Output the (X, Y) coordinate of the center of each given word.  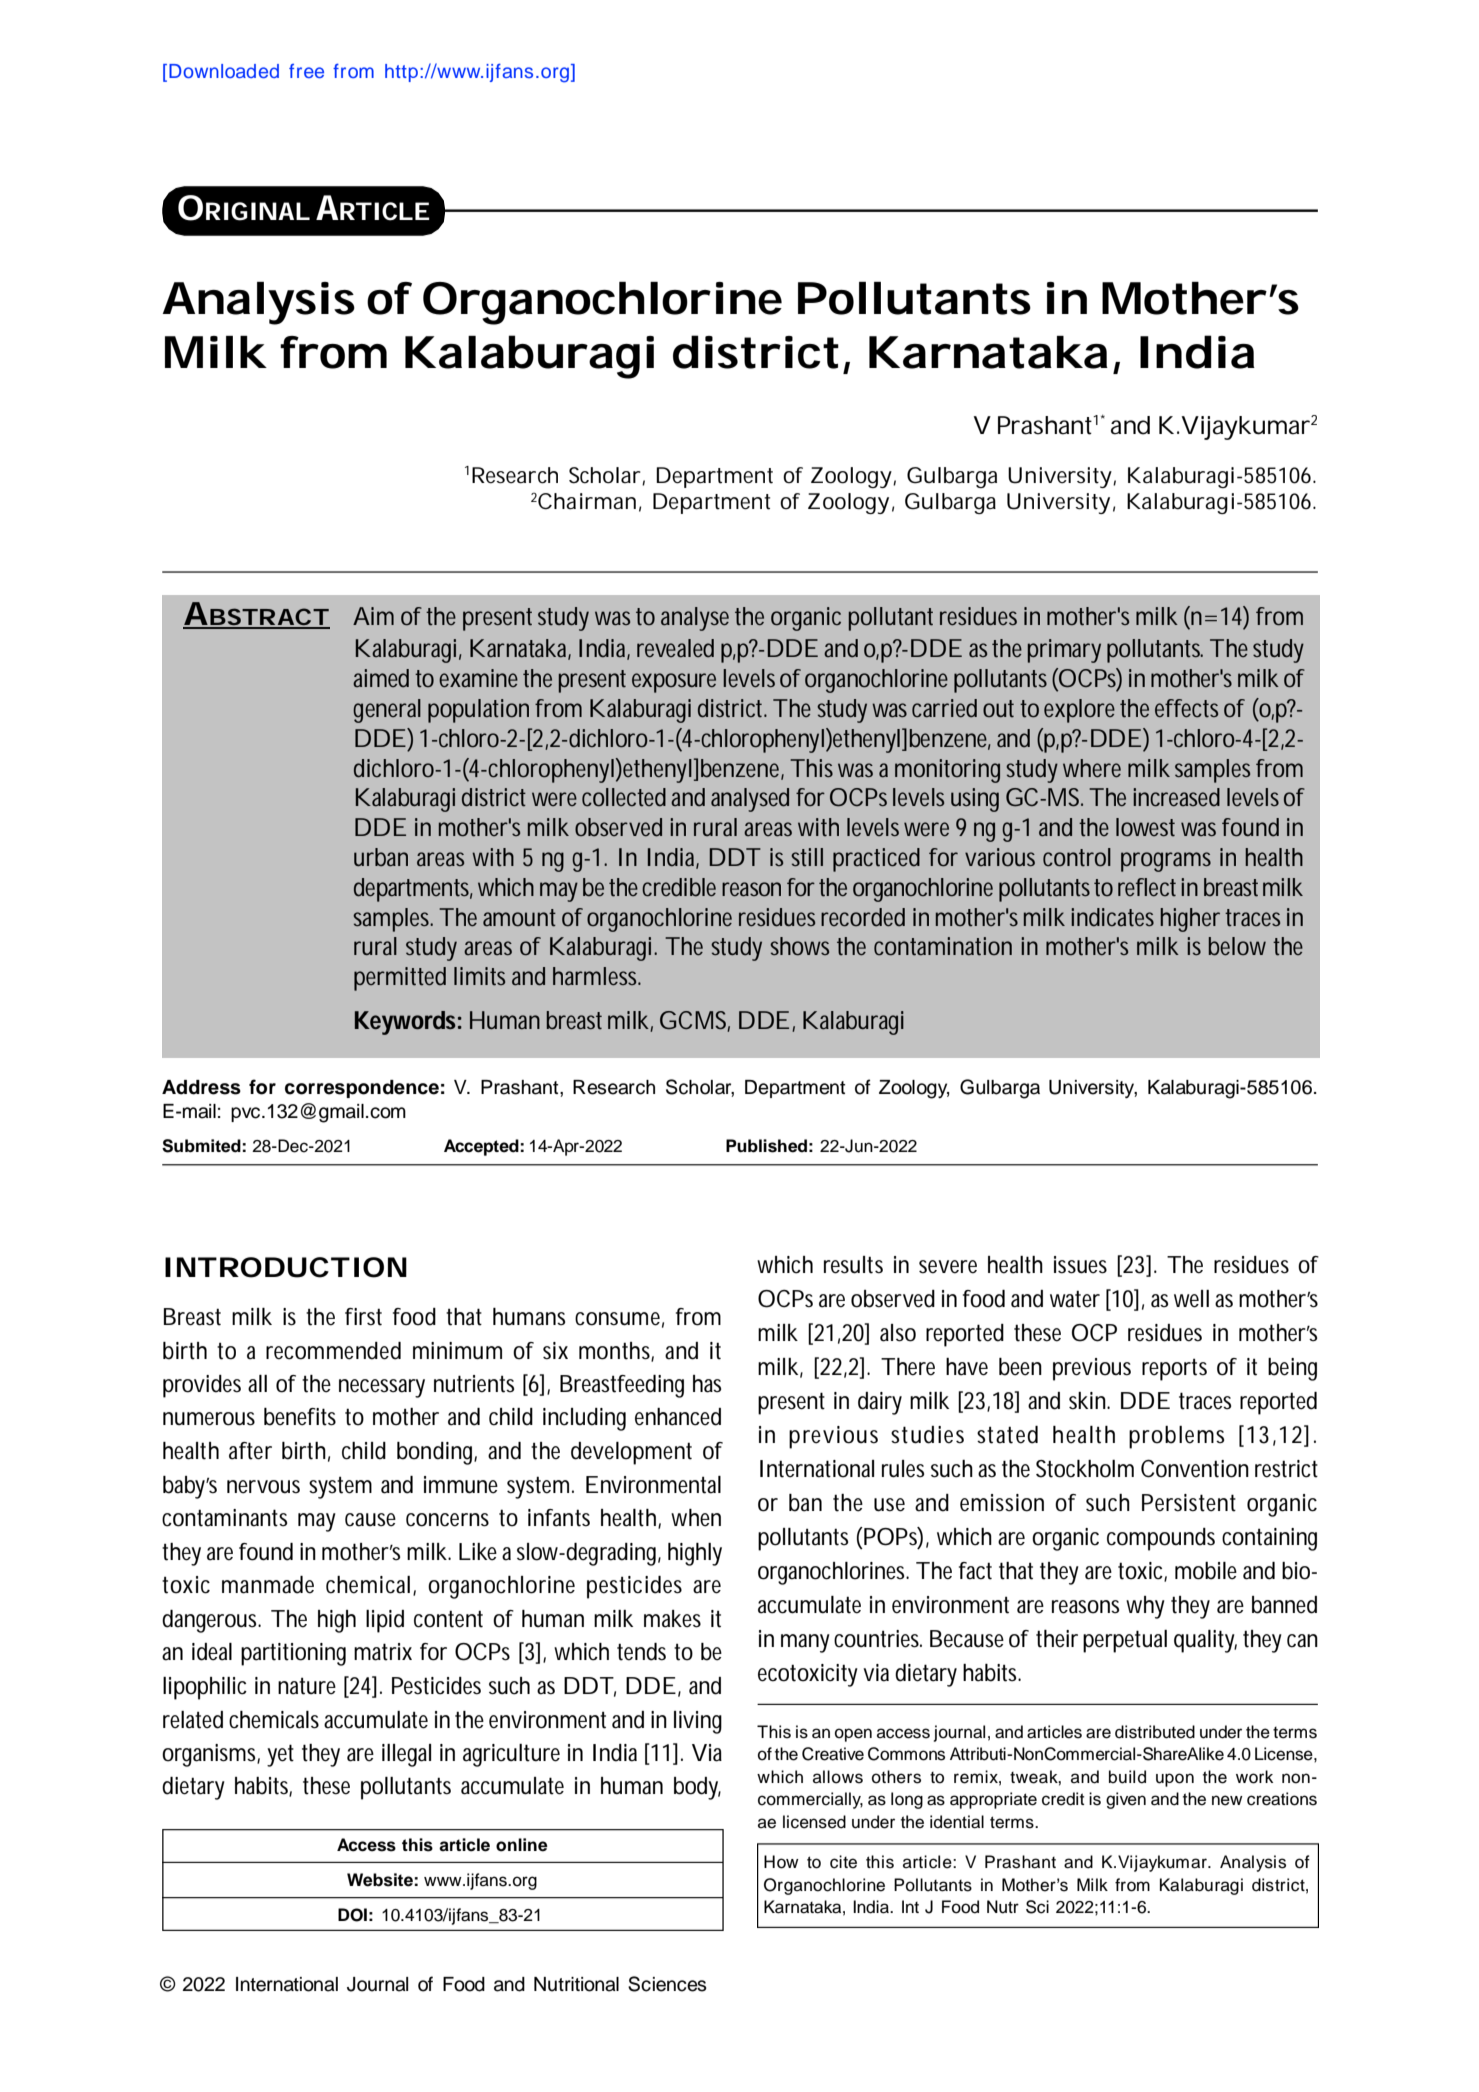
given (1126, 1800)
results (853, 1265)
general (387, 711)
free (306, 71)
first (363, 1317)
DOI (352, 1915)
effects (1186, 708)
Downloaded (224, 71)
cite (843, 1862)
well (1191, 1299)
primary (1064, 651)
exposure (674, 683)
